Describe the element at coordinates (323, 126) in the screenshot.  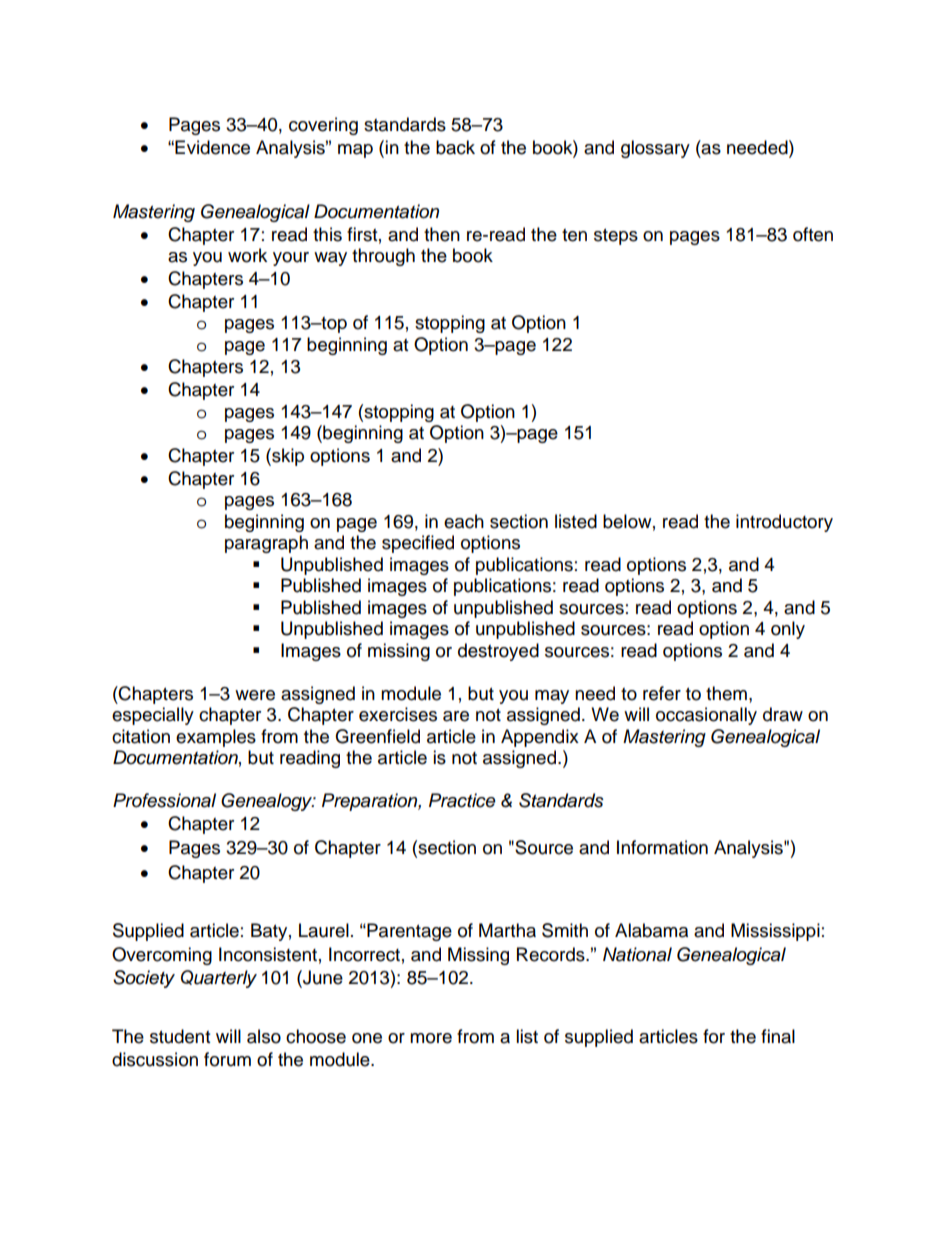
I see `covering` at that location.
